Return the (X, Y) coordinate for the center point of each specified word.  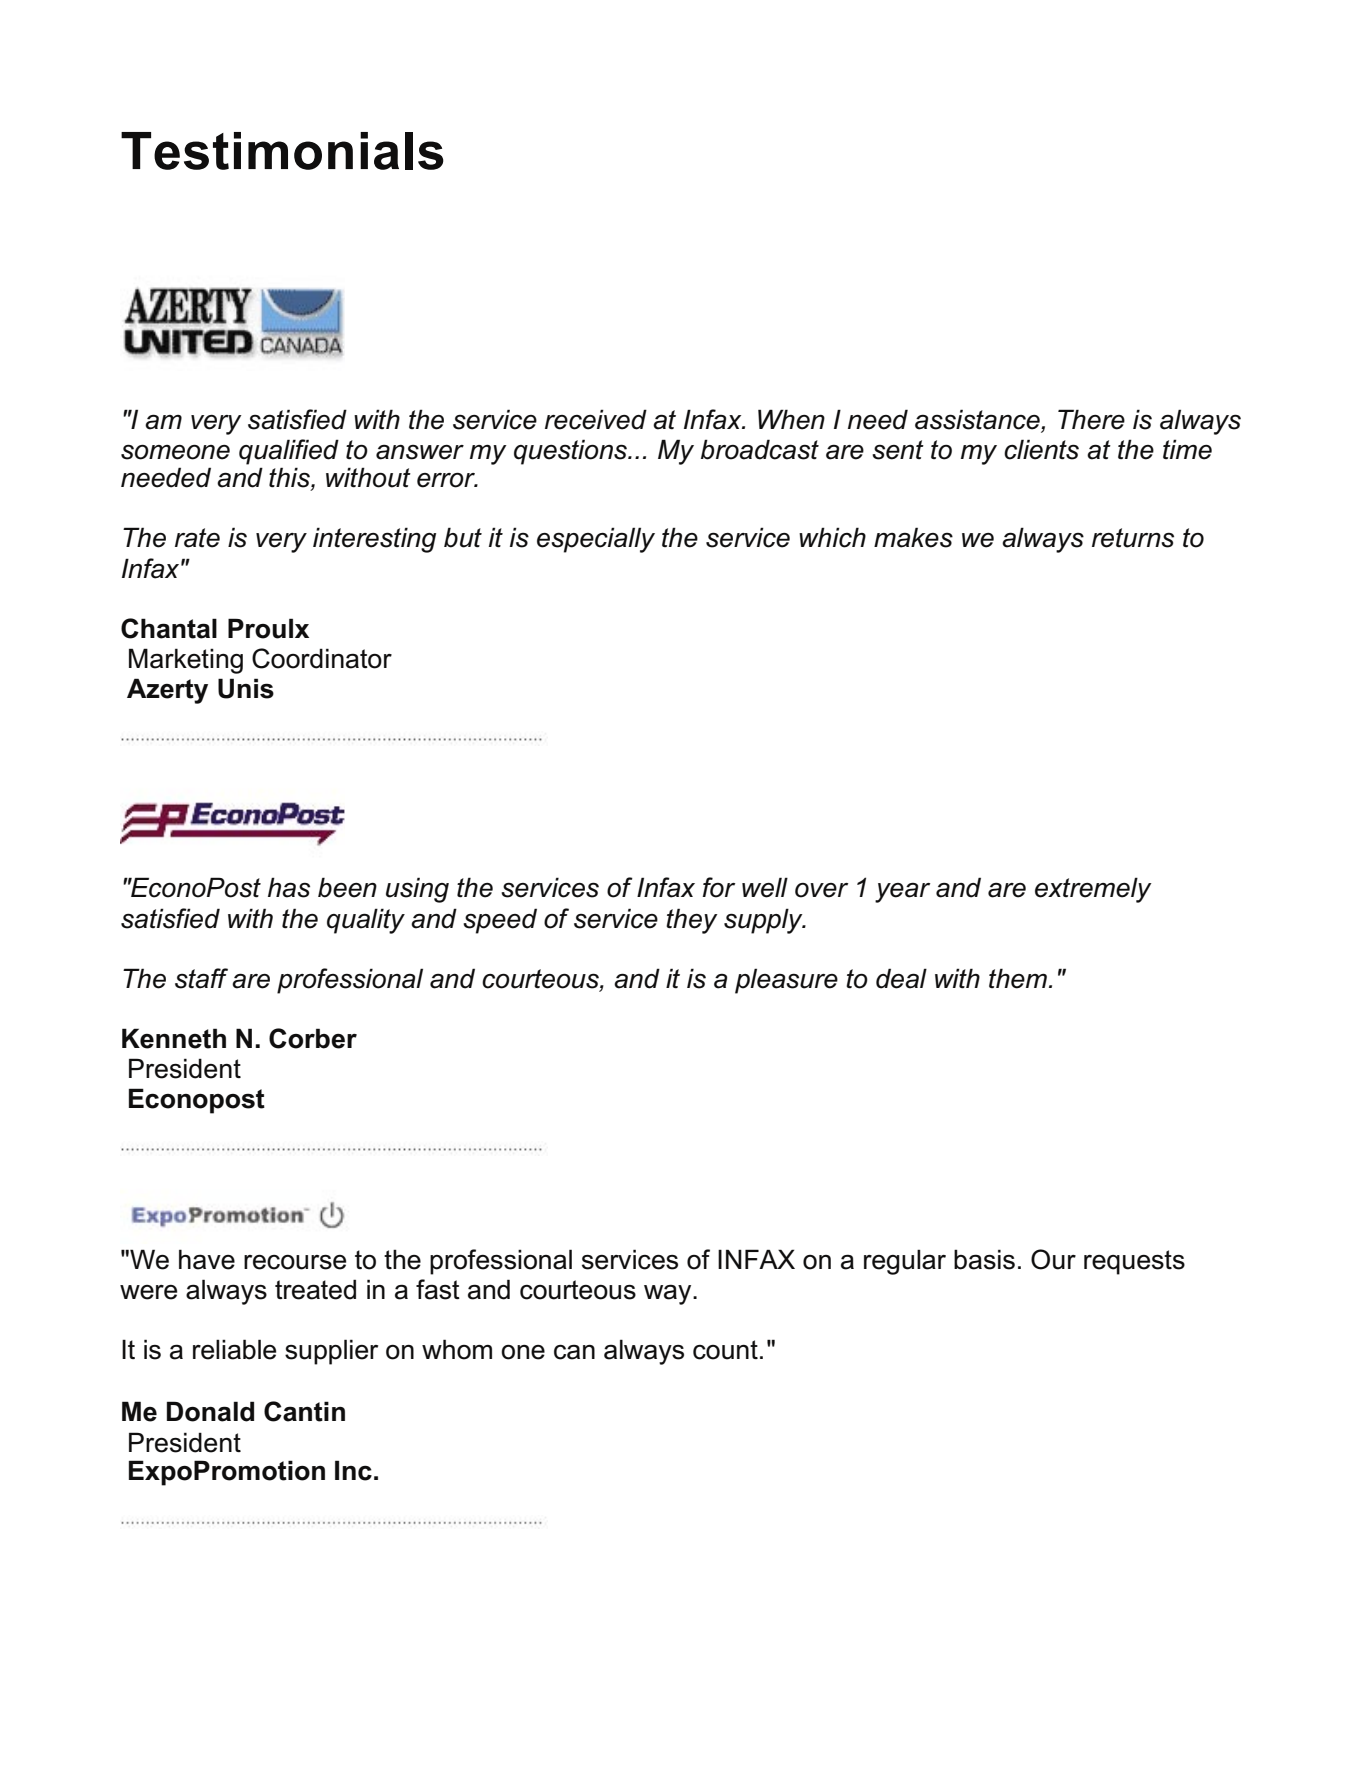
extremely (1093, 890)
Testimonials (282, 151)
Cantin (304, 1411)
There (1091, 419)
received (596, 419)
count (725, 1350)
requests (1134, 1262)
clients (1041, 449)
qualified (289, 452)
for (719, 887)
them (1018, 978)
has (289, 887)
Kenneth (174, 1038)
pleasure (786, 981)
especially (596, 540)
